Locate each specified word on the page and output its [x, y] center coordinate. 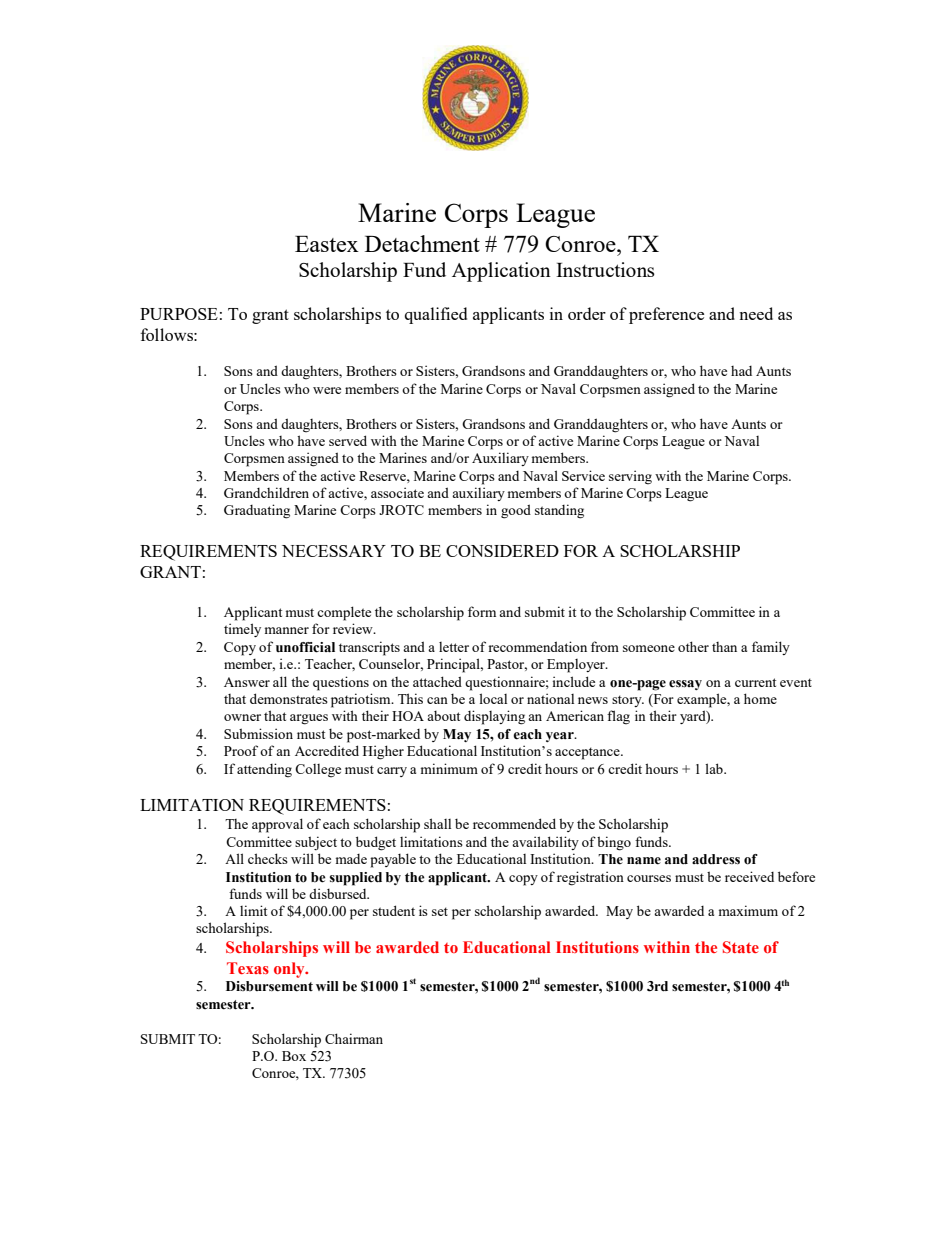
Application [501, 272]
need [756, 313]
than [724, 647]
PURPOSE [179, 314]
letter [454, 647]
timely [242, 630]
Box [294, 1056]
